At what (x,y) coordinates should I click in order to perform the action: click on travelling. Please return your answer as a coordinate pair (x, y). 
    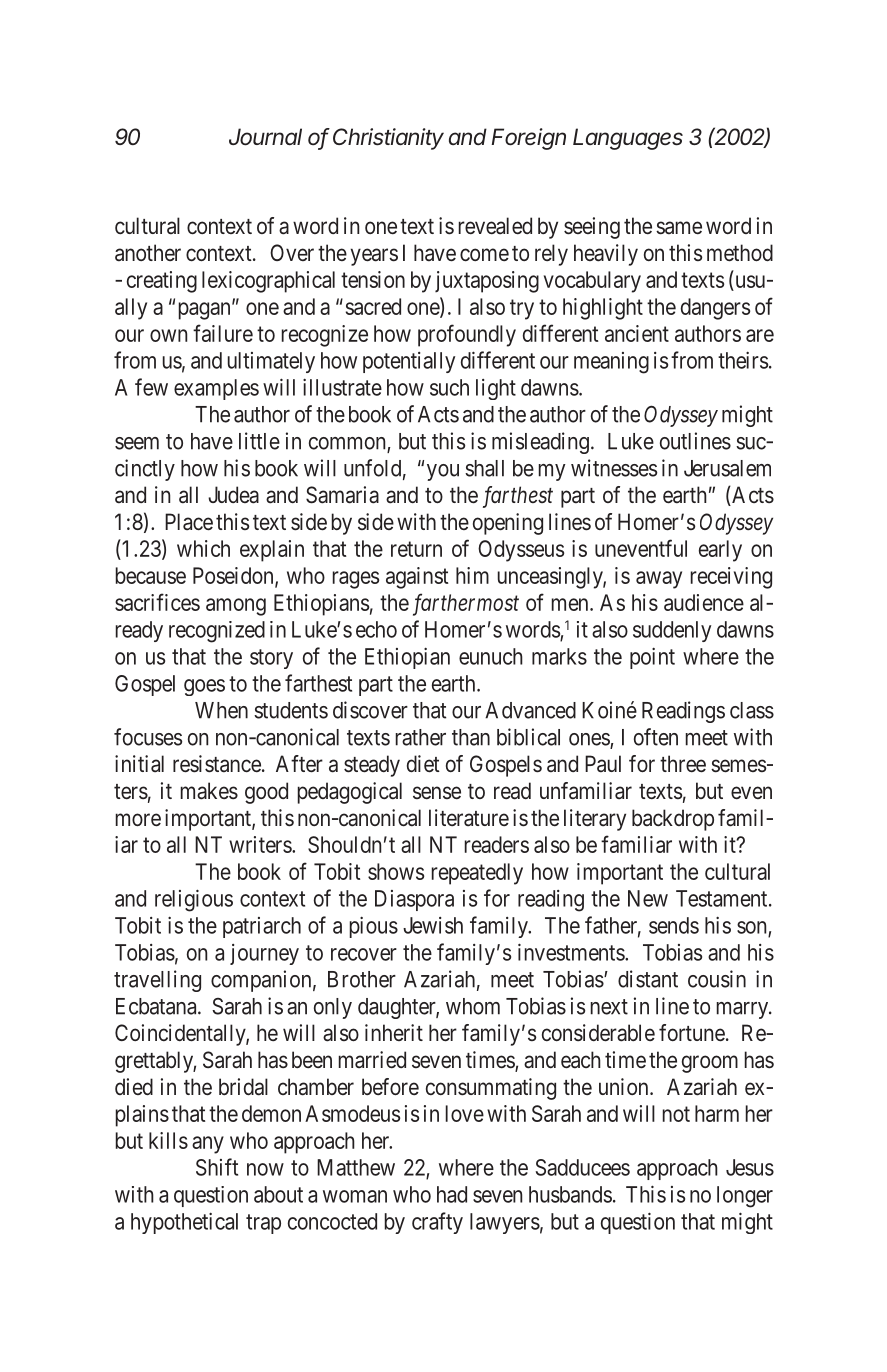
    Looking at the image, I should click on (157, 981).
